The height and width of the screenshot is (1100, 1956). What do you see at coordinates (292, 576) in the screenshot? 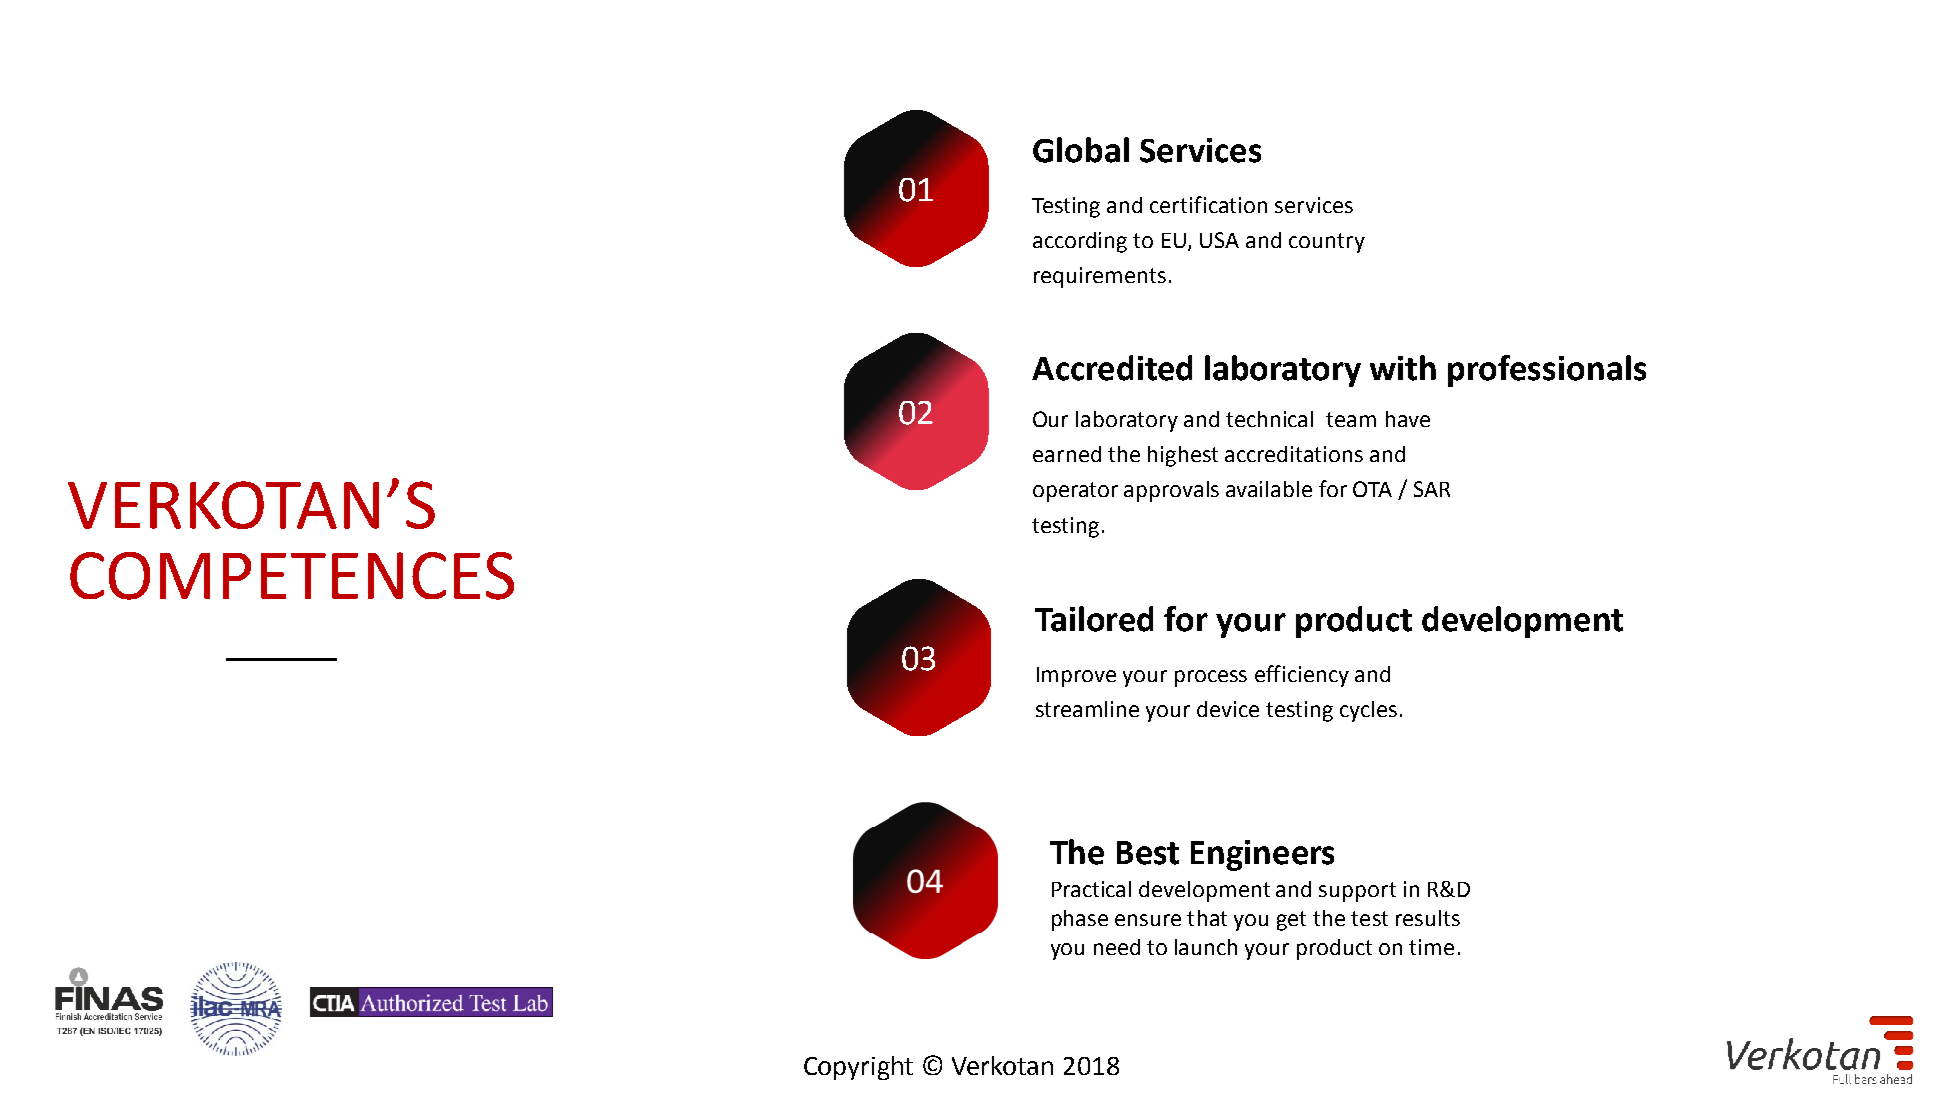
I see `COMPETENCES` at bounding box center [292, 576].
